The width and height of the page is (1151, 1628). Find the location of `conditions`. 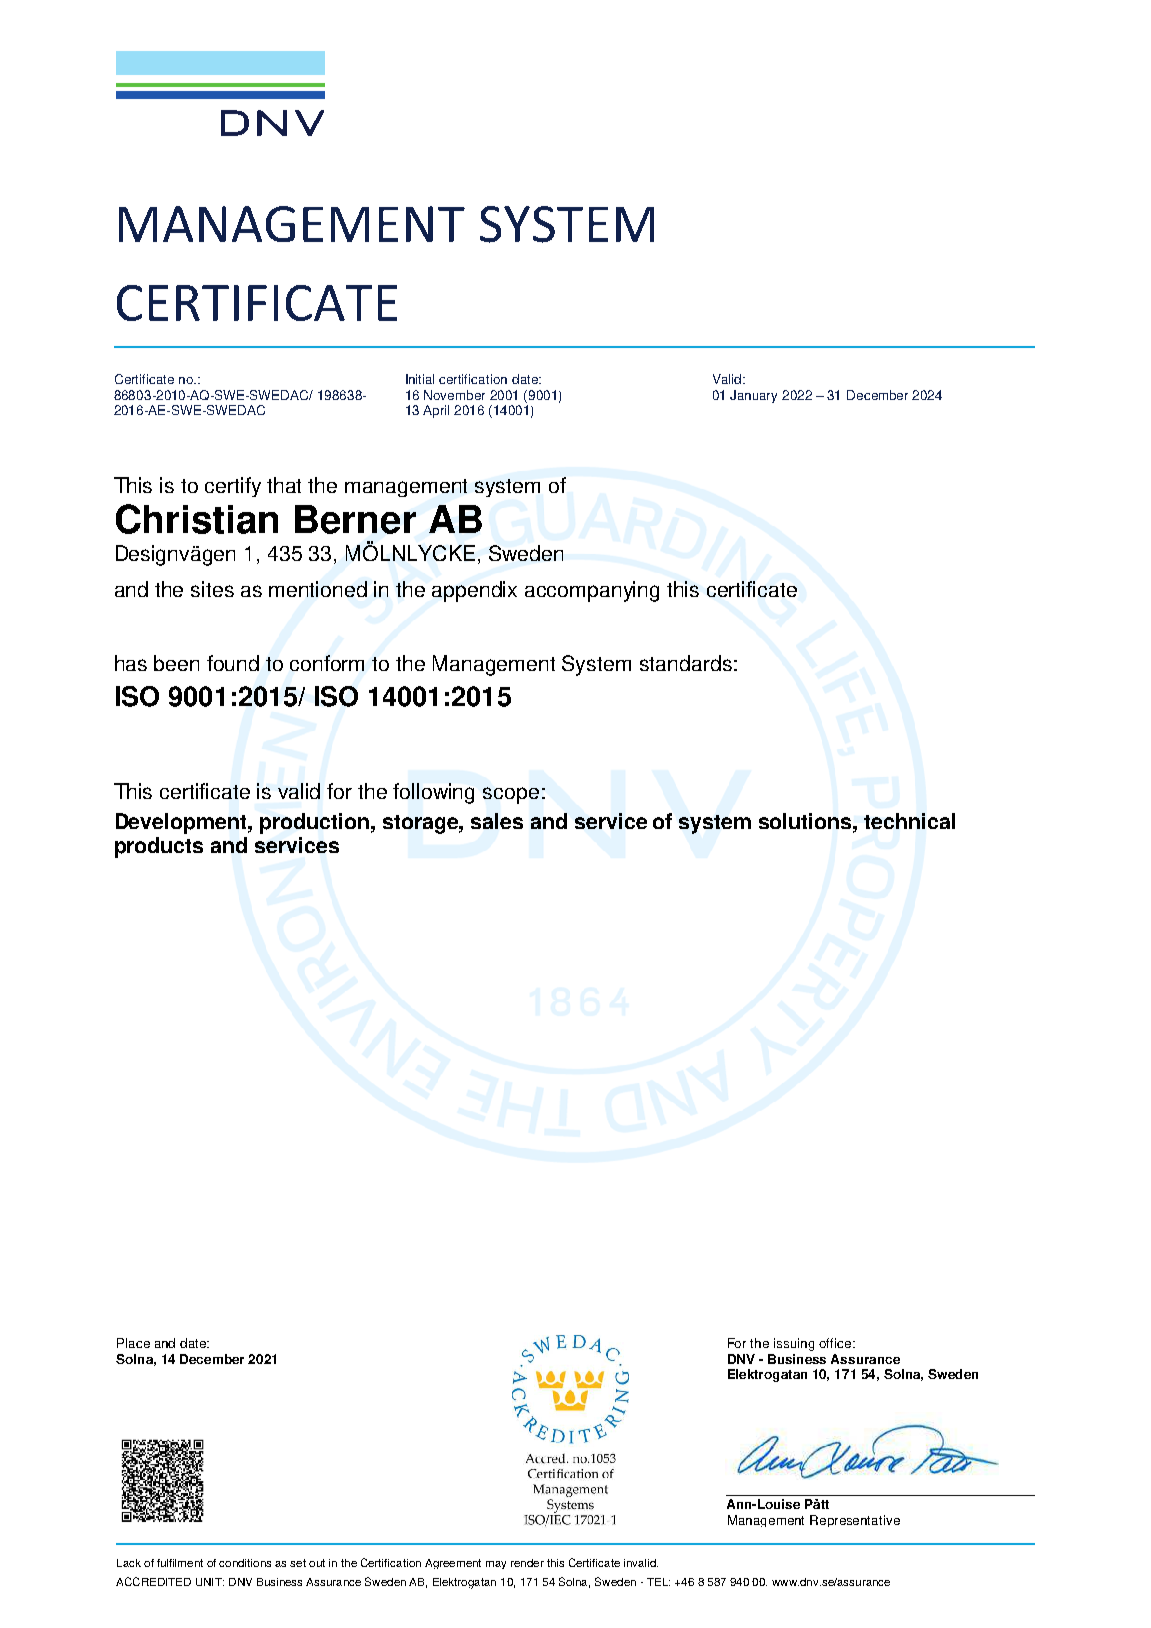

conditions is located at coordinates (245, 1563).
